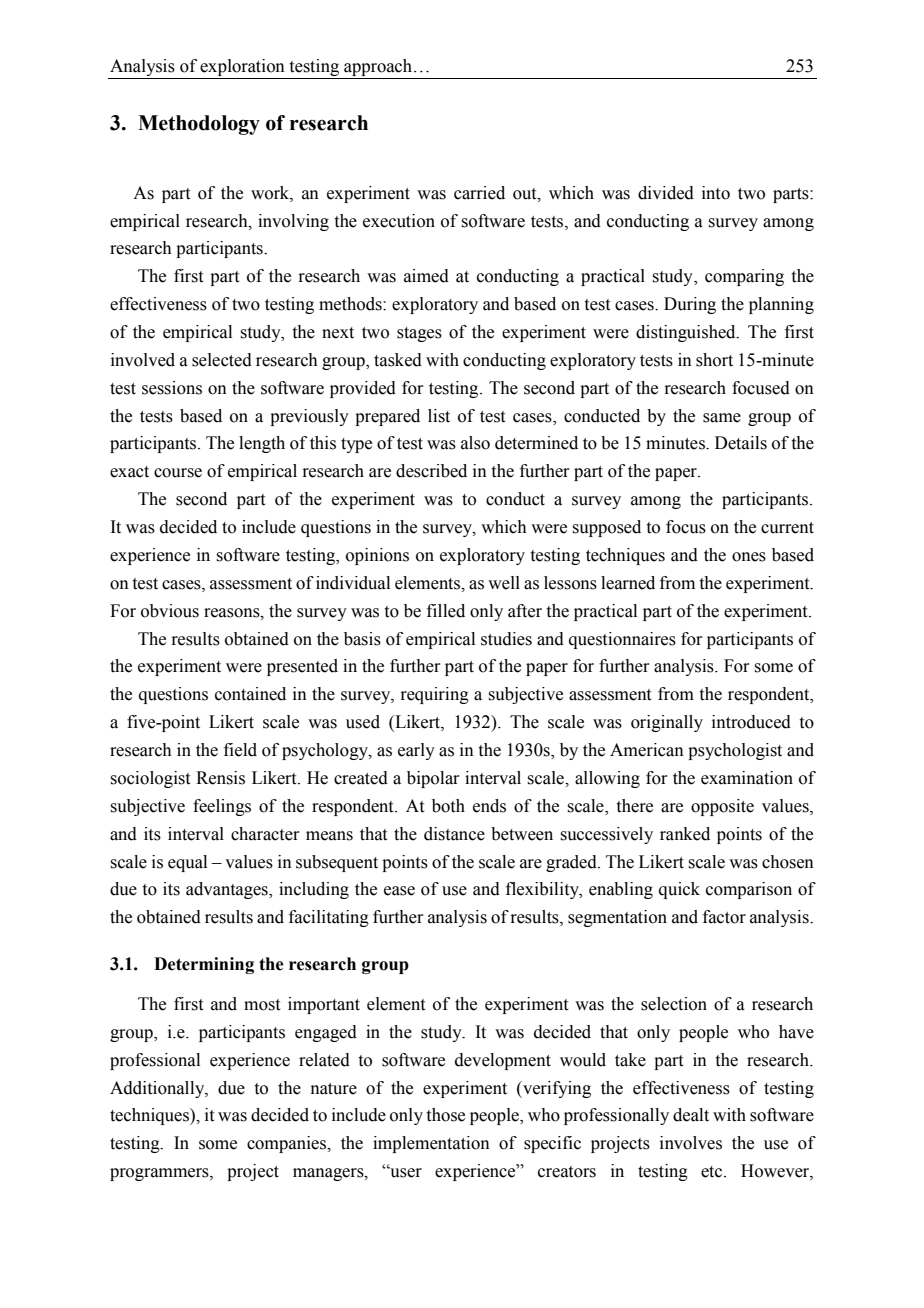 The height and width of the image is (1308, 924). Describe the element at coordinates (240, 750) in the image. I see `field` at that location.
